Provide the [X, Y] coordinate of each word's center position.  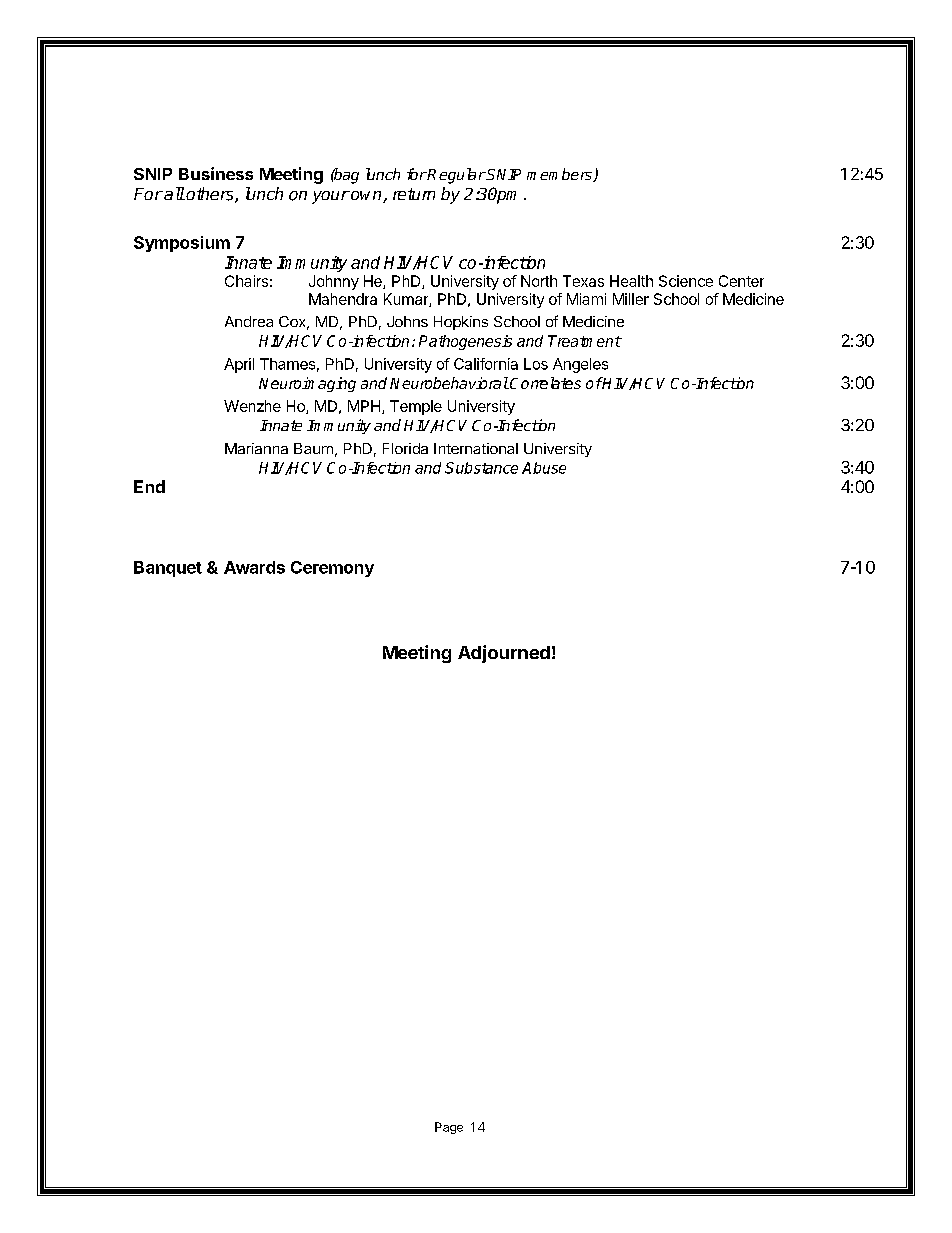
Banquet [168, 569]
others [211, 195]
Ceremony [332, 569]
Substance [481, 468]
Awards [254, 567]
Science [686, 281]
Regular [456, 176]
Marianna [256, 448]
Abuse [544, 468]
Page [449, 1128]
